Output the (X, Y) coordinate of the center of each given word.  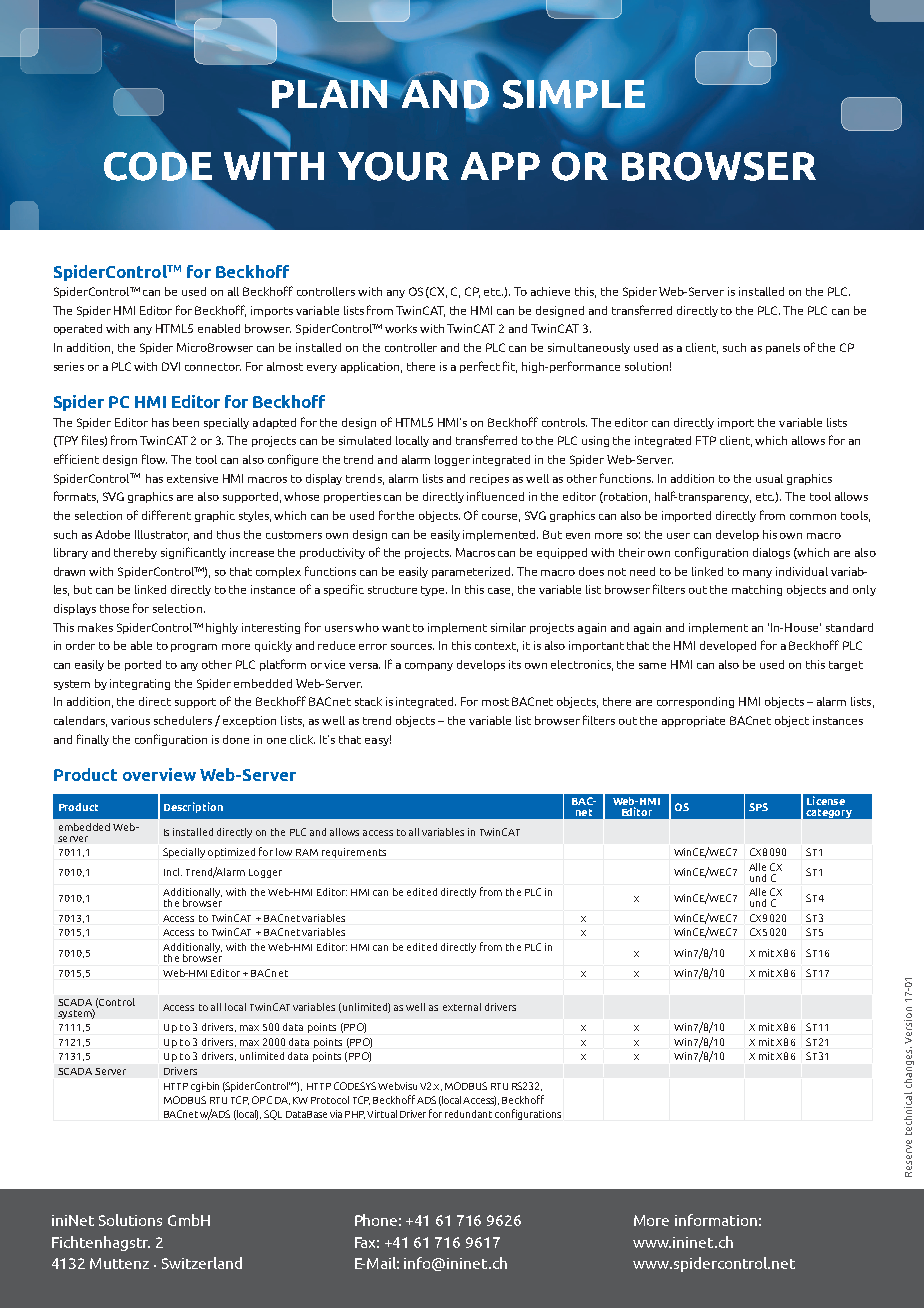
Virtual (382, 1114)
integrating (140, 684)
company (429, 667)
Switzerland (202, 1263)
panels (783, 348)
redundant (468, 1114)
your (393, 166)
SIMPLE (574, 94)
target (846, 666)
